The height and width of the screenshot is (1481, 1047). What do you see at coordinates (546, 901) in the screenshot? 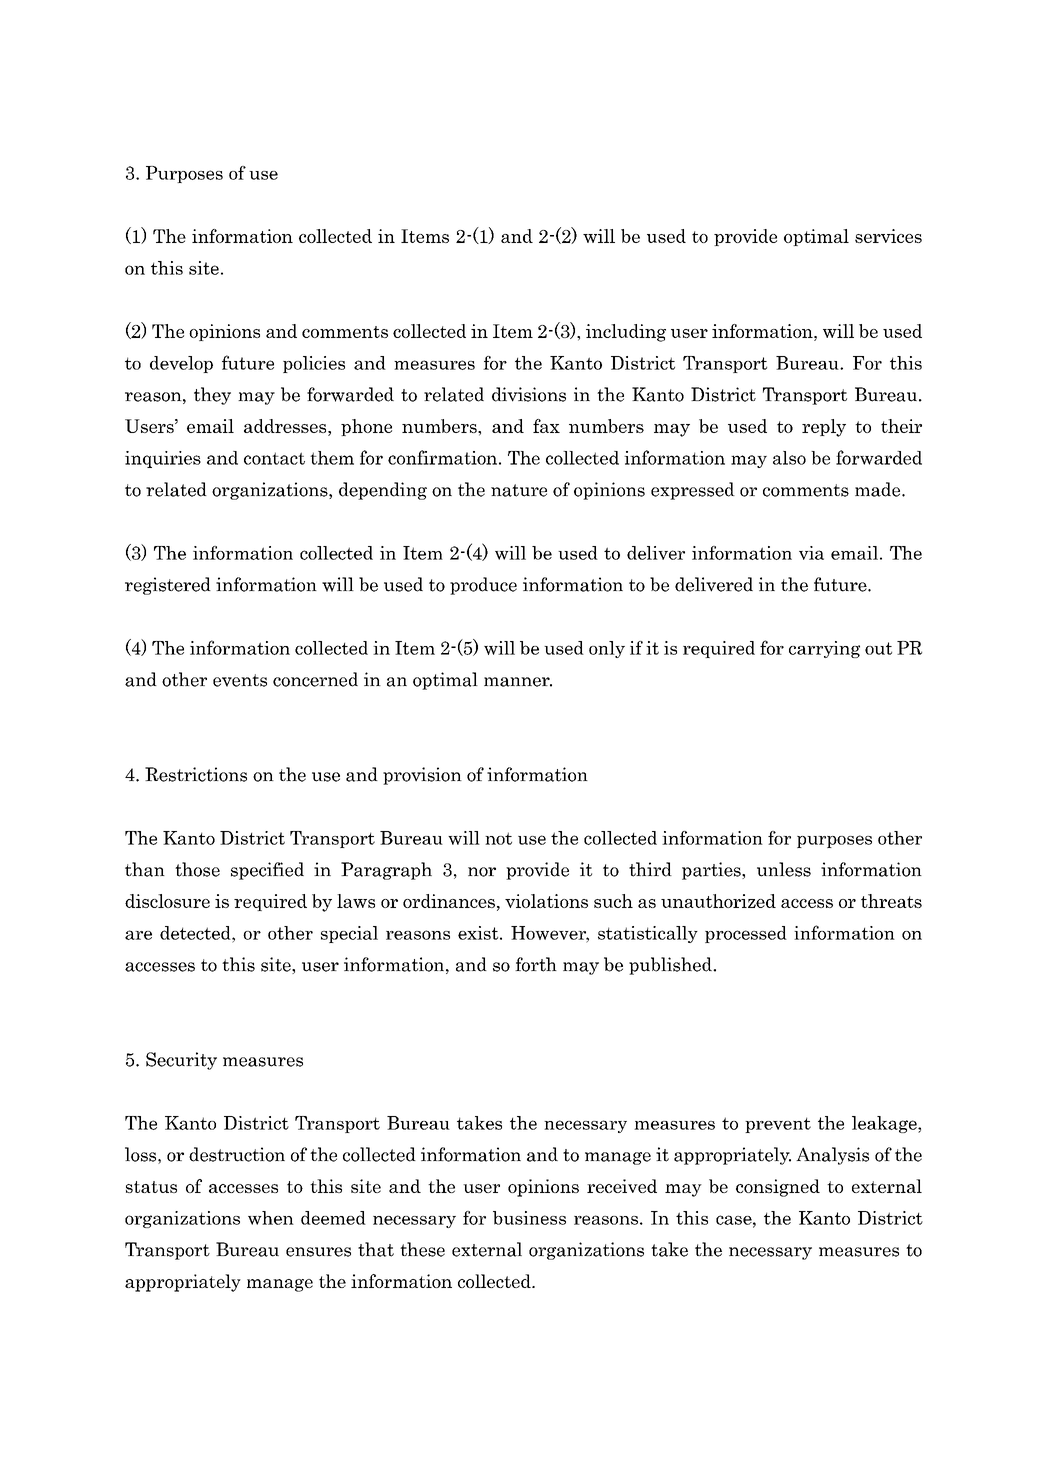
I see `violations` at bounding box center [546, 901].
